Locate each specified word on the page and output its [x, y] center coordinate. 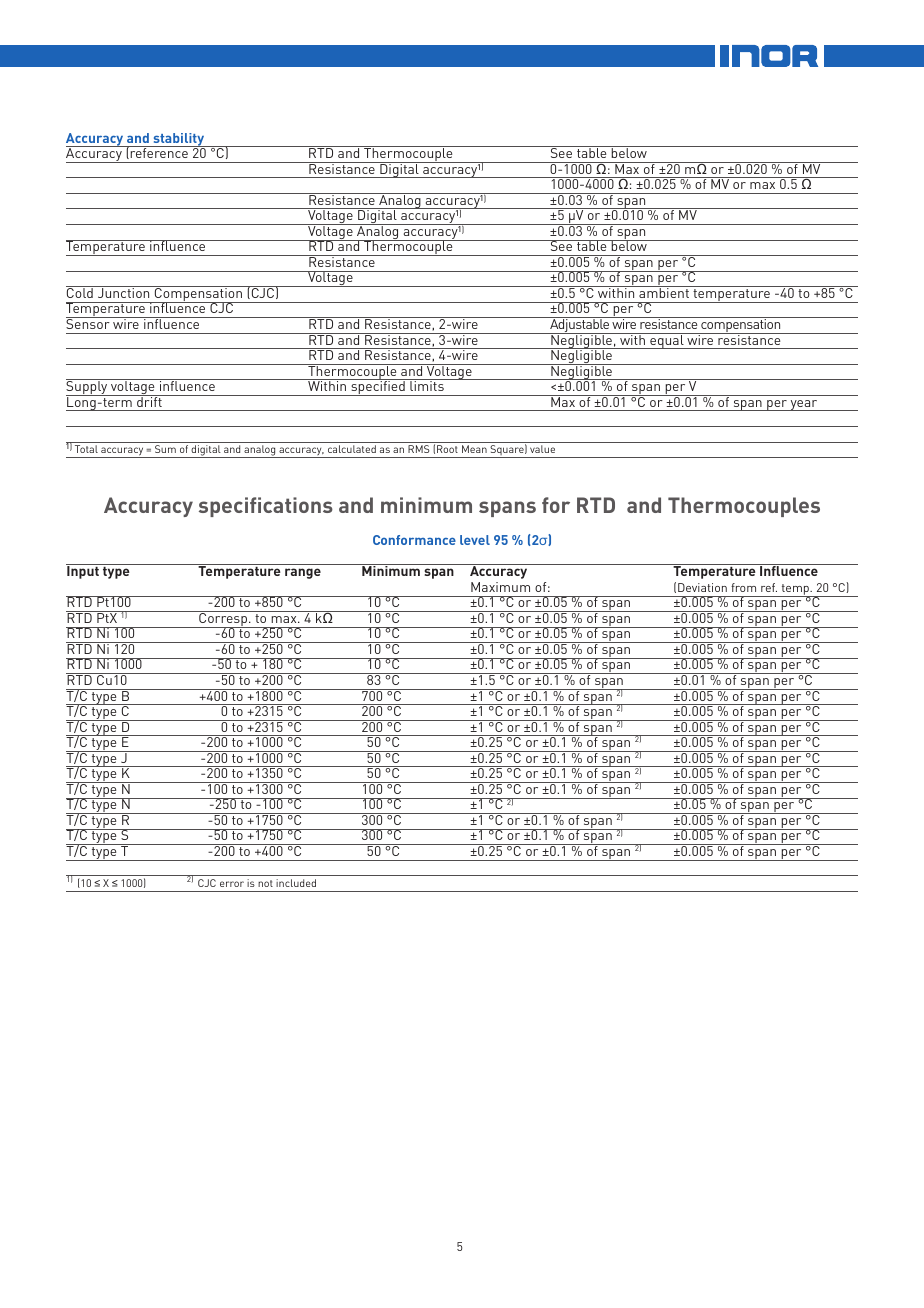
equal [667, 341]
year [804, 405]
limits [427, 385]
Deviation [702, 587]
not [265, 883]
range [303, 573]
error [232, 884]
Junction [123, 292]
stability [179, 140]
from [743, 587]
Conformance [414, 540]
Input [83, 571]
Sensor [89, 323]
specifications [266, 507]
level [475, 540]
